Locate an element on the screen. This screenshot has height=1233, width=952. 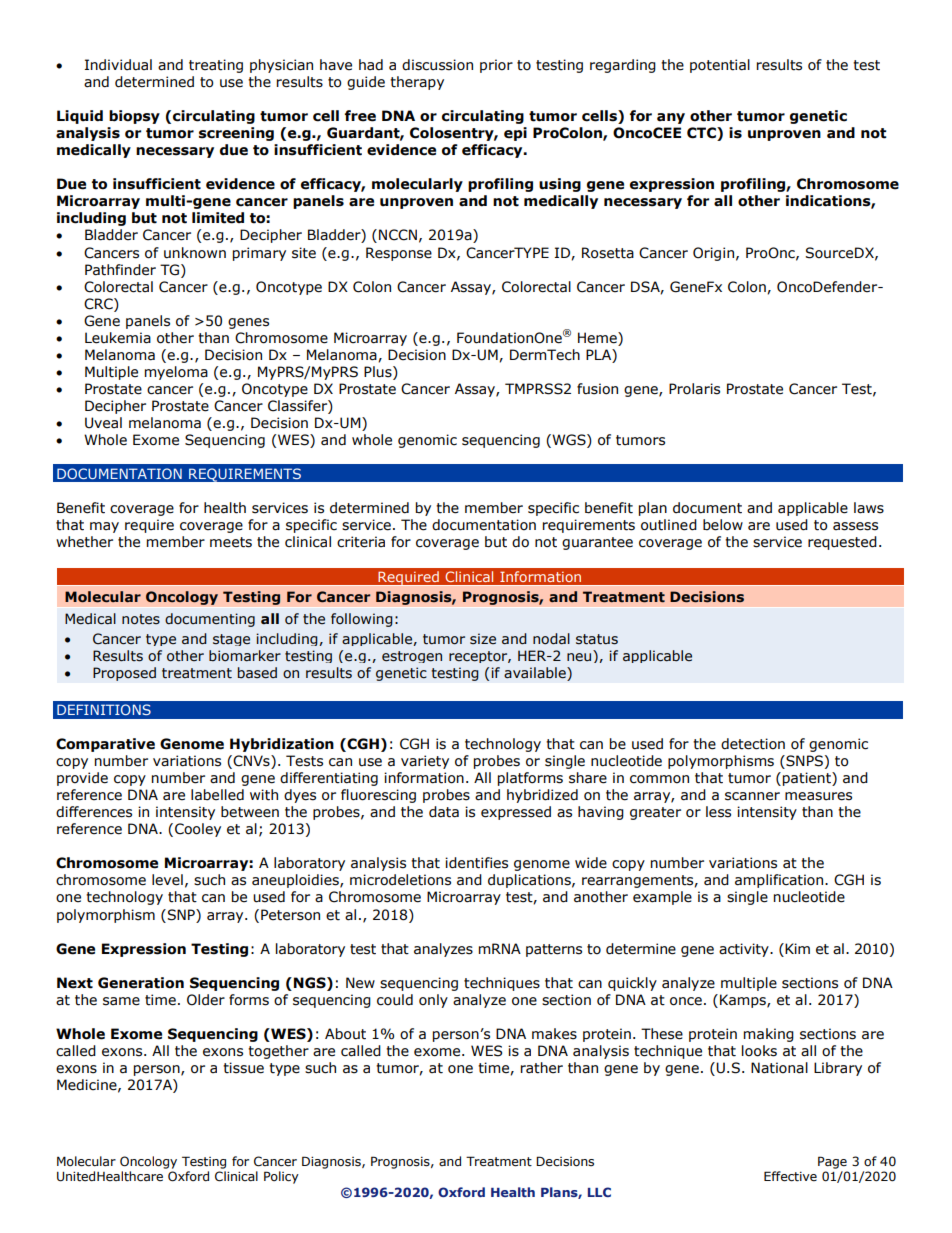
potential is located at coordinates (720, 66).
